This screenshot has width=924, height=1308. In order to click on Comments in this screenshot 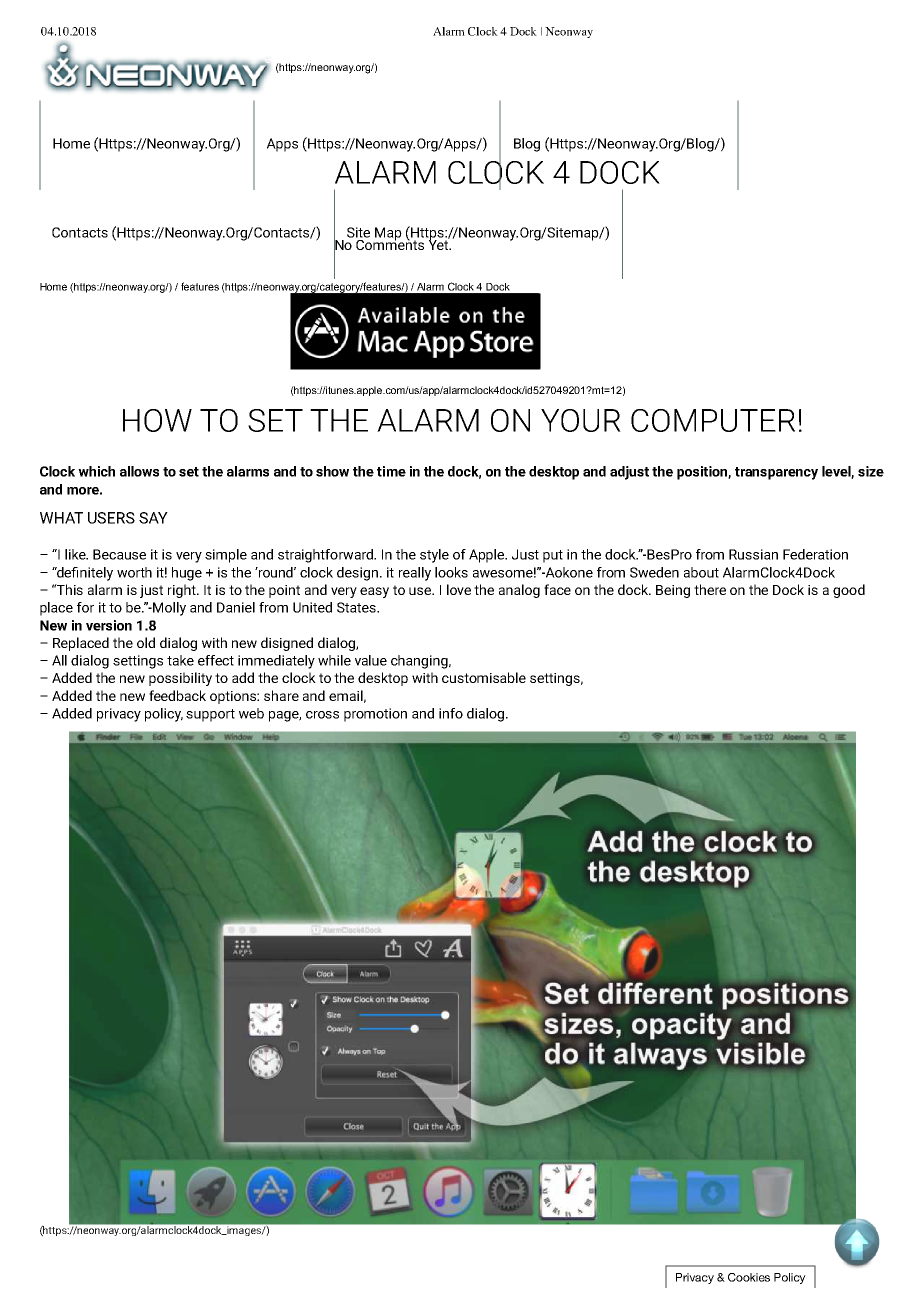, I will do `click(391, 243)`.
